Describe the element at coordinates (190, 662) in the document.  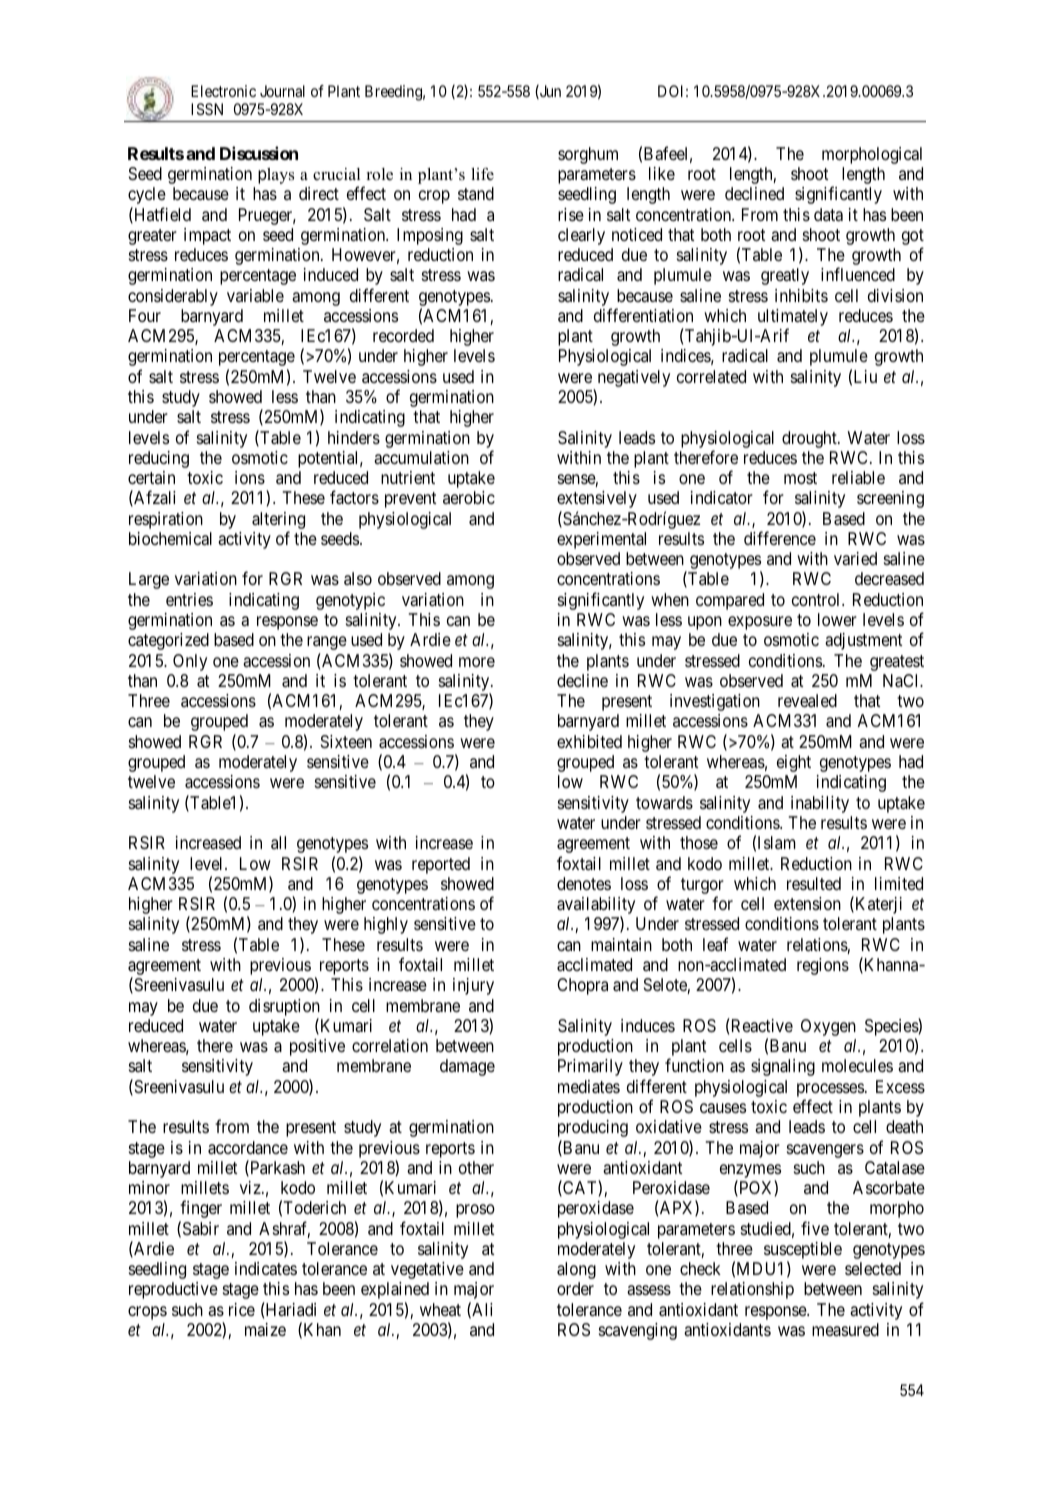
I see `Only` at that location.
